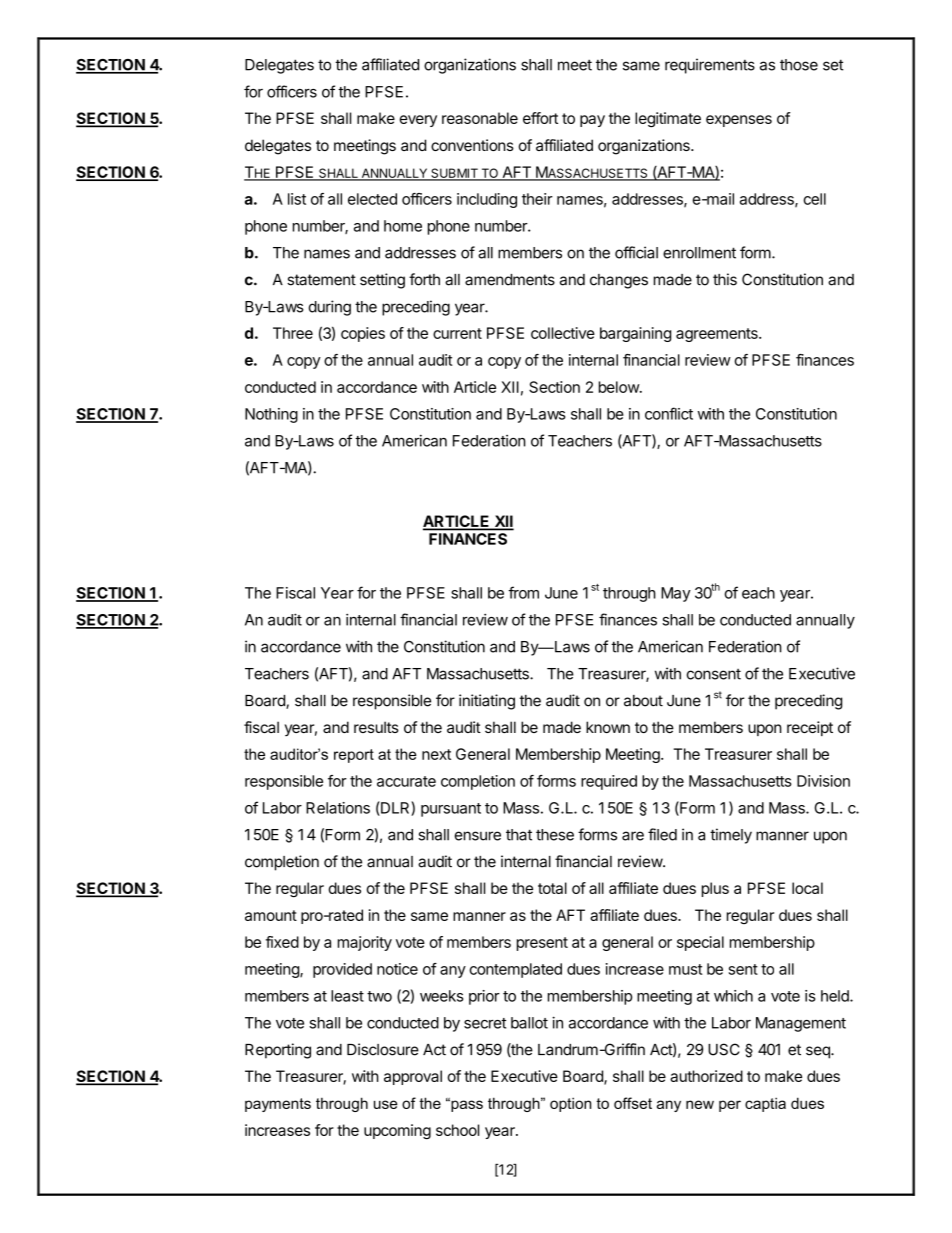  What do you see at coordinates (620, 387) in the screenshot?
I see `below` at bounding box center [620, 387].
